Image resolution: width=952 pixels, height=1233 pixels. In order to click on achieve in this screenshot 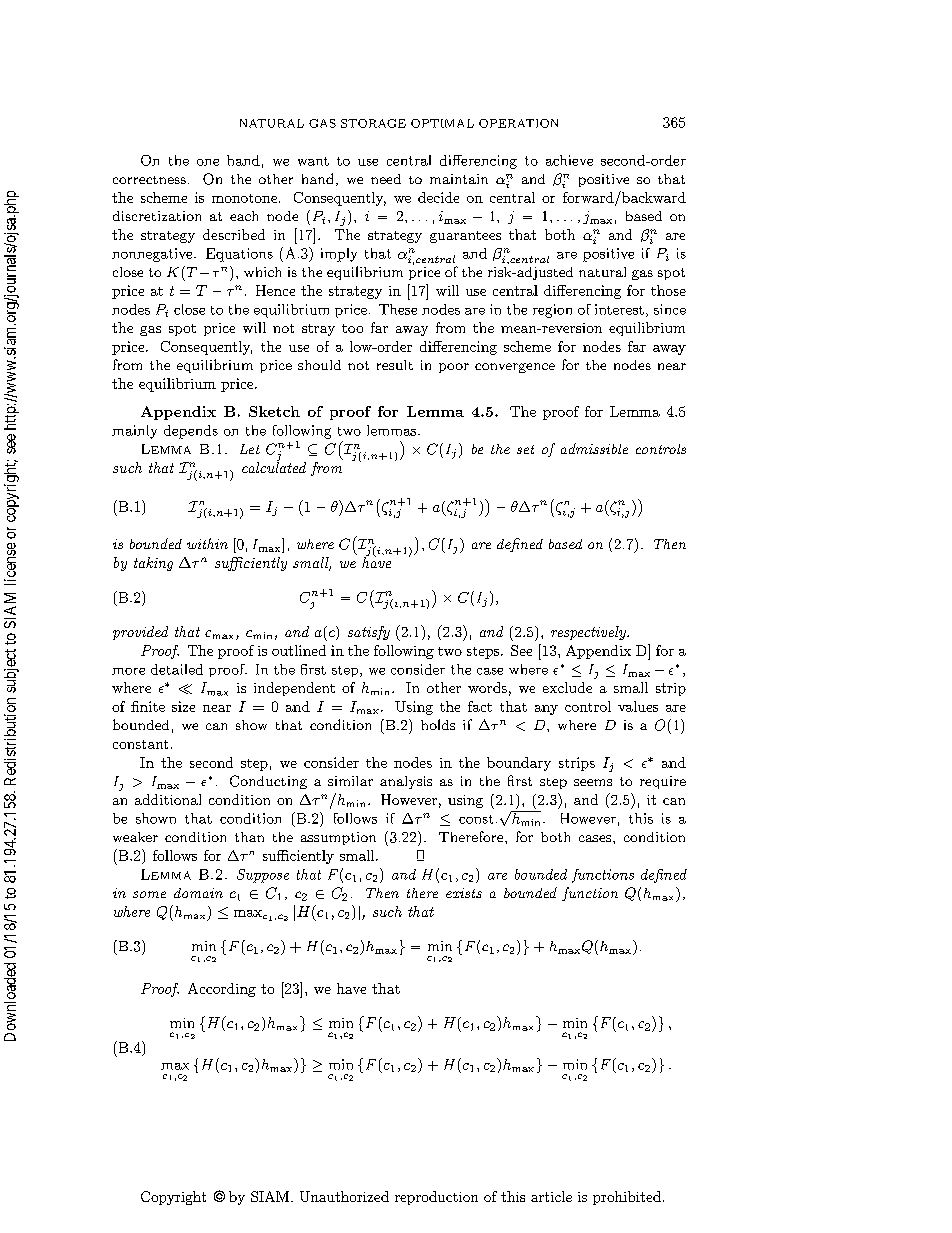, I will do `click(569, 160)`.
